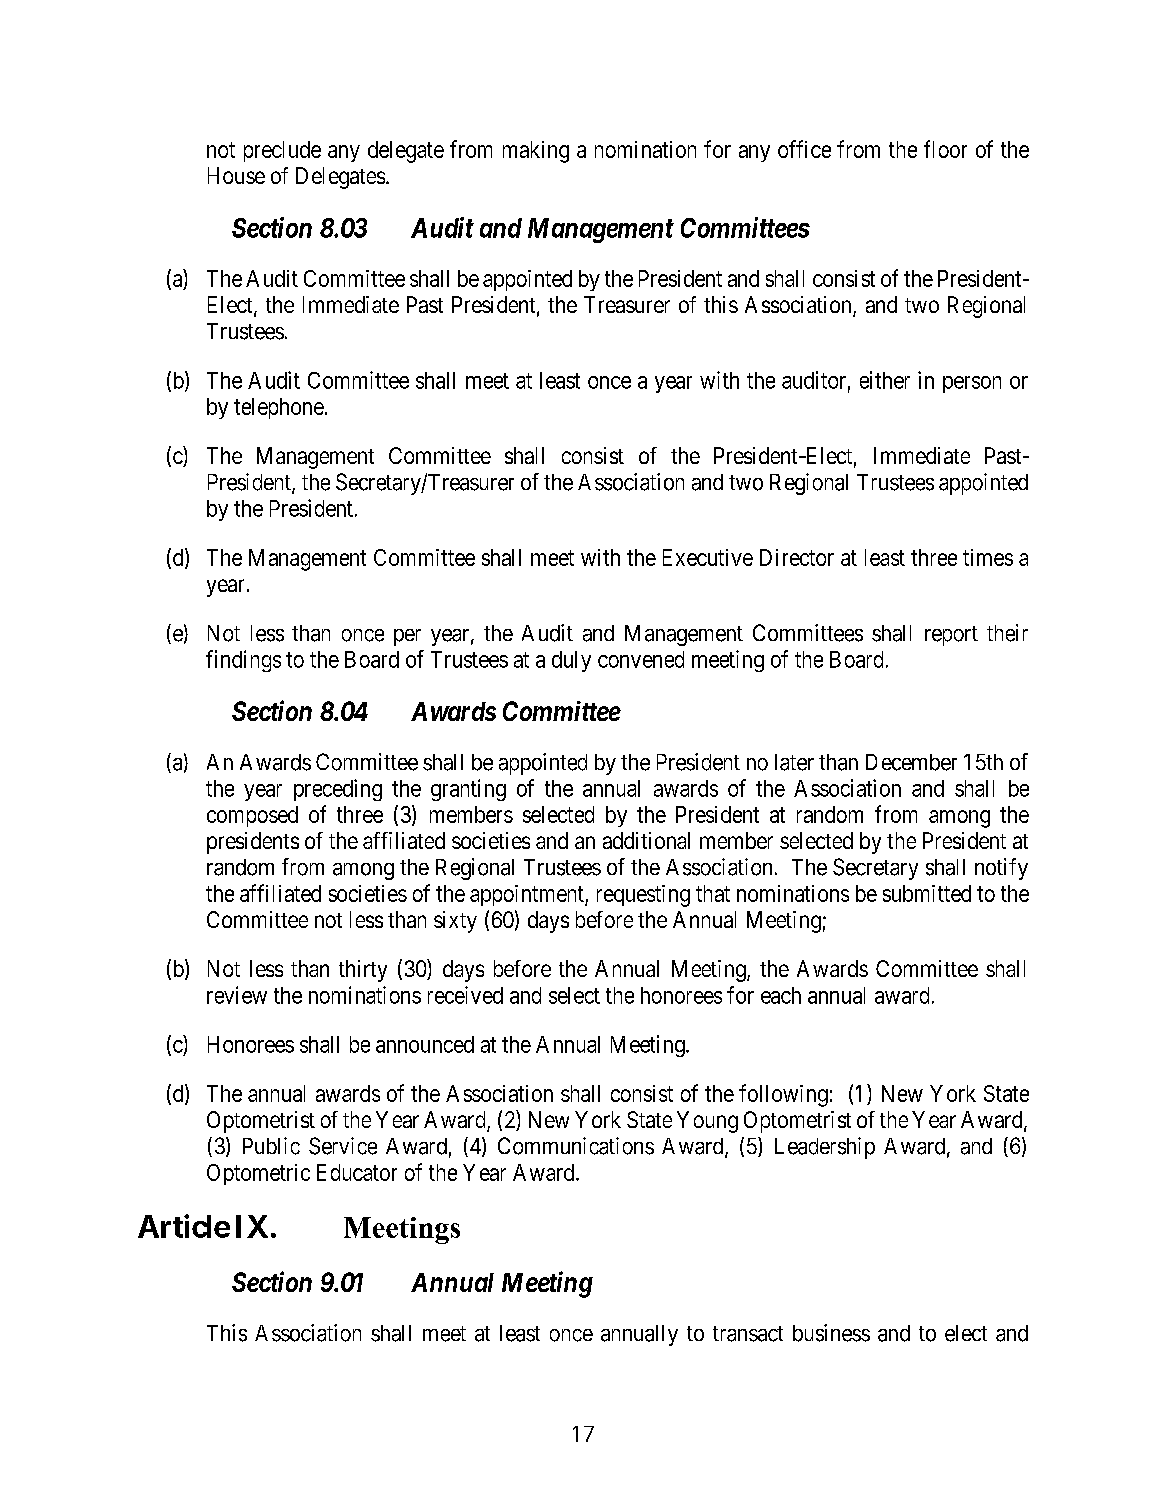 This screenshot has height=1509, width=1166. I want to click on Educator, so click(357, 1172).
